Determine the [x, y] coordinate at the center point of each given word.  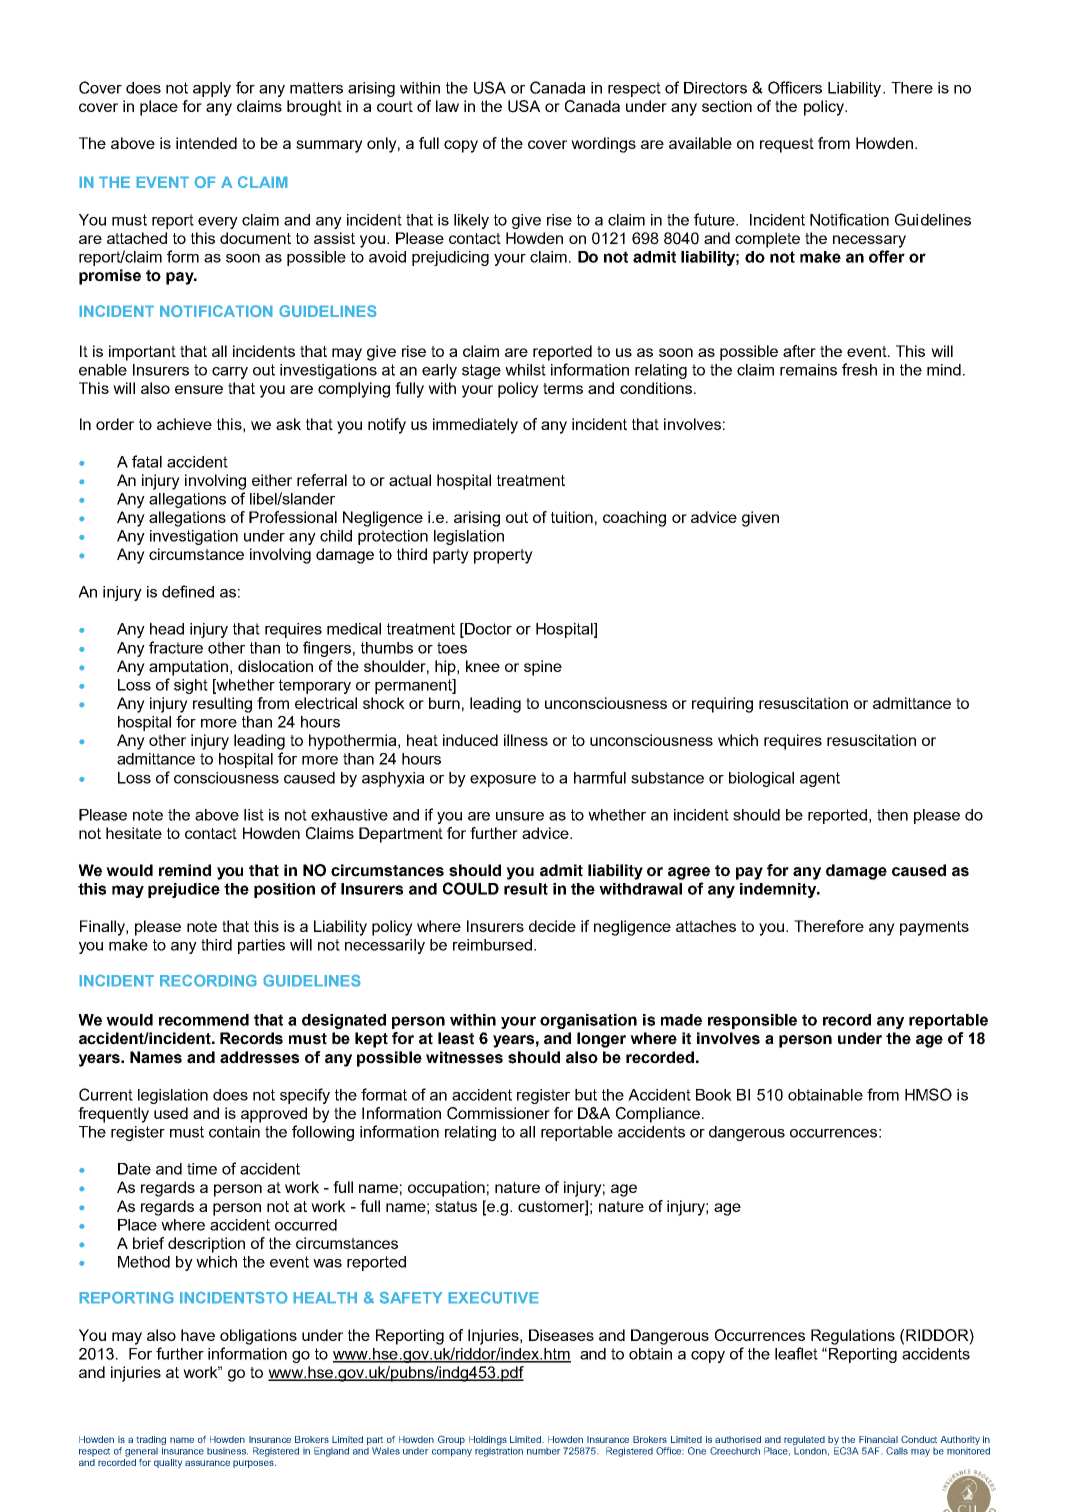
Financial [878, 1439]
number [543, 1451]
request [787, 145]
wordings [603, 145]
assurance [207, 1463]
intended [206, 143]
